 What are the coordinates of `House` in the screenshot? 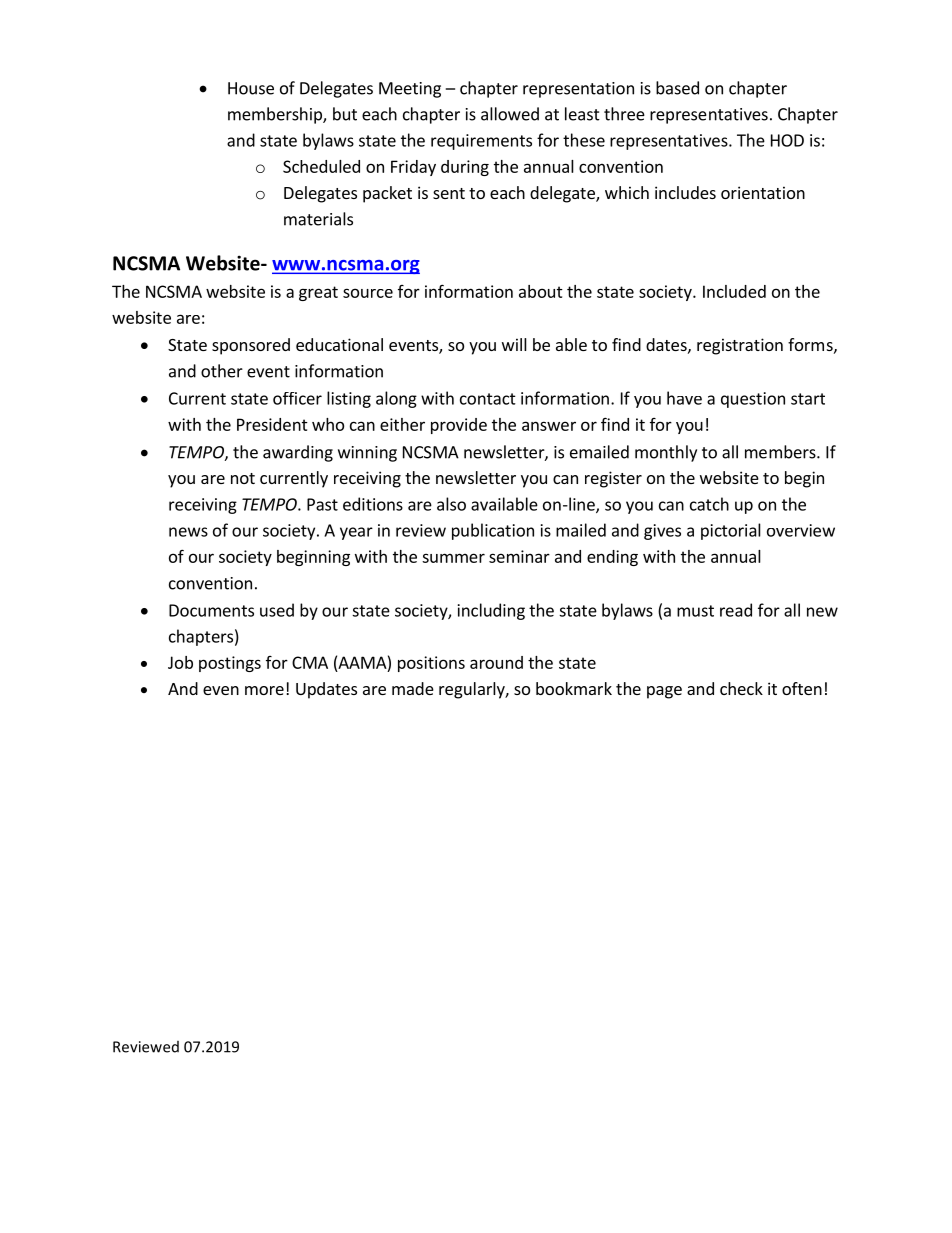 It's located at (251, 88).
